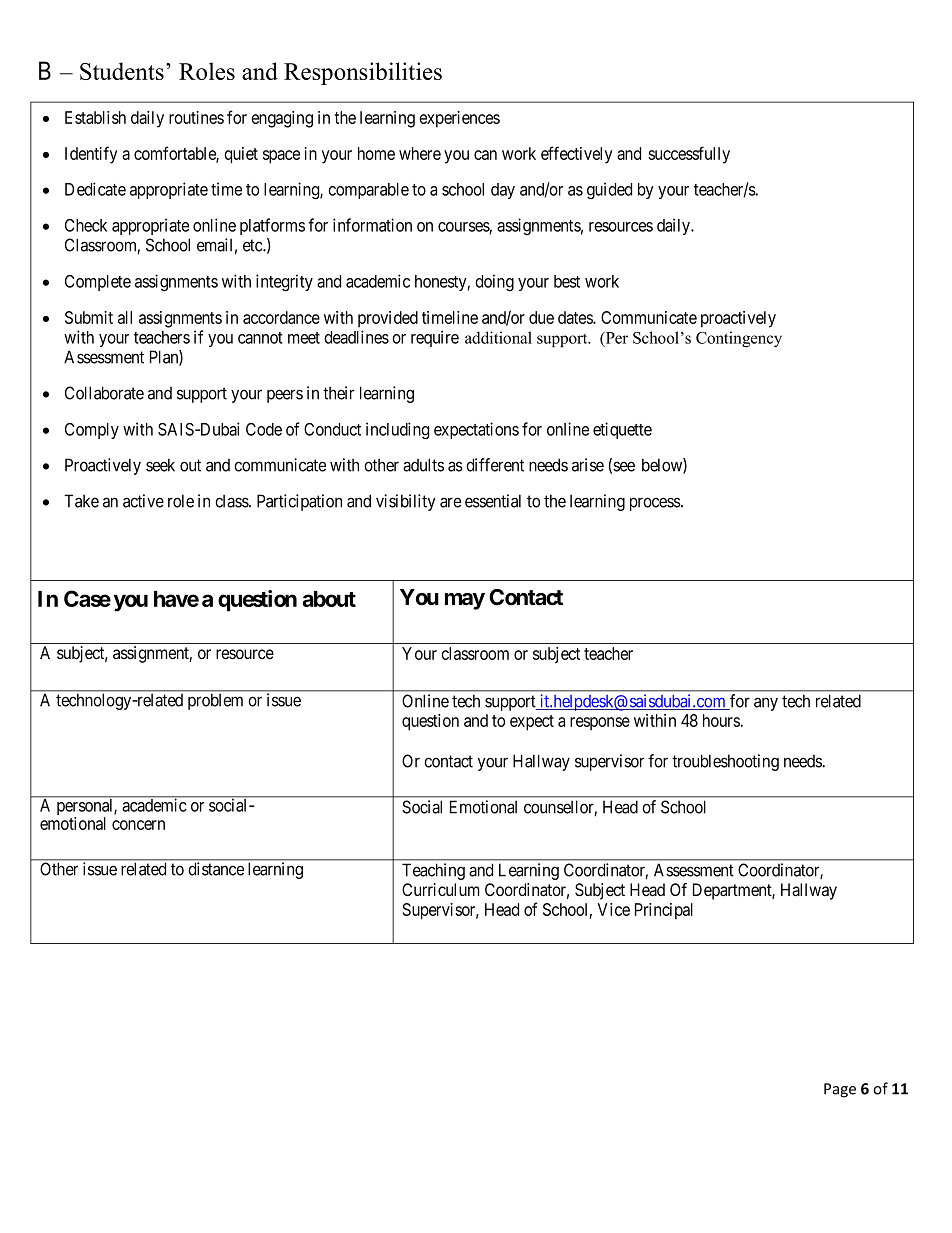 This screenshot has height=1233, width=952. Describe the element at coordinates (739, 339) in the screenshot. I see `Contingency` at that location.
